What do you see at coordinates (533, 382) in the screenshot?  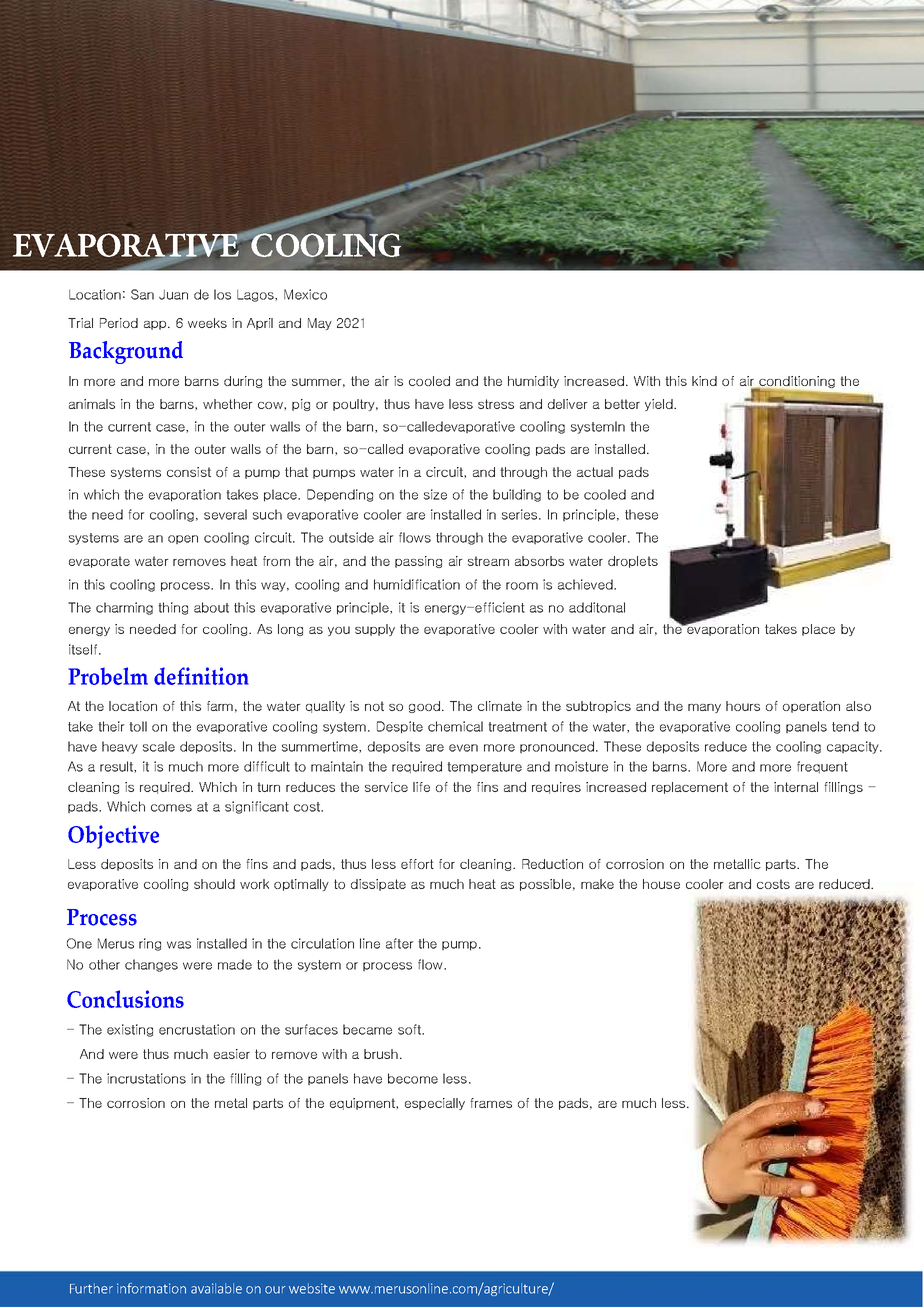 I see `humidity` at bounding box center [533, 382].
